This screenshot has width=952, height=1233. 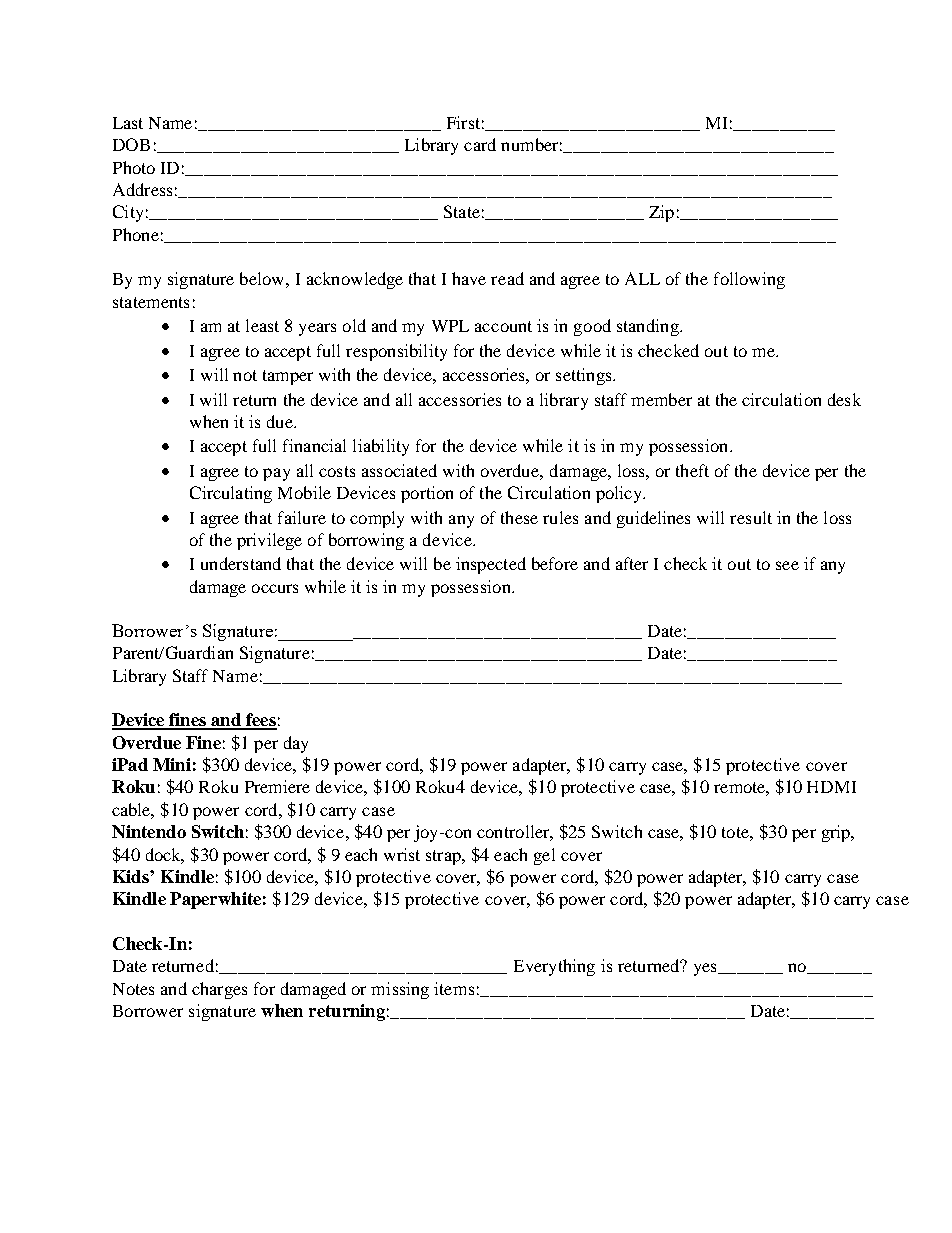 I want to click on card, so click(x=480, y=144).
